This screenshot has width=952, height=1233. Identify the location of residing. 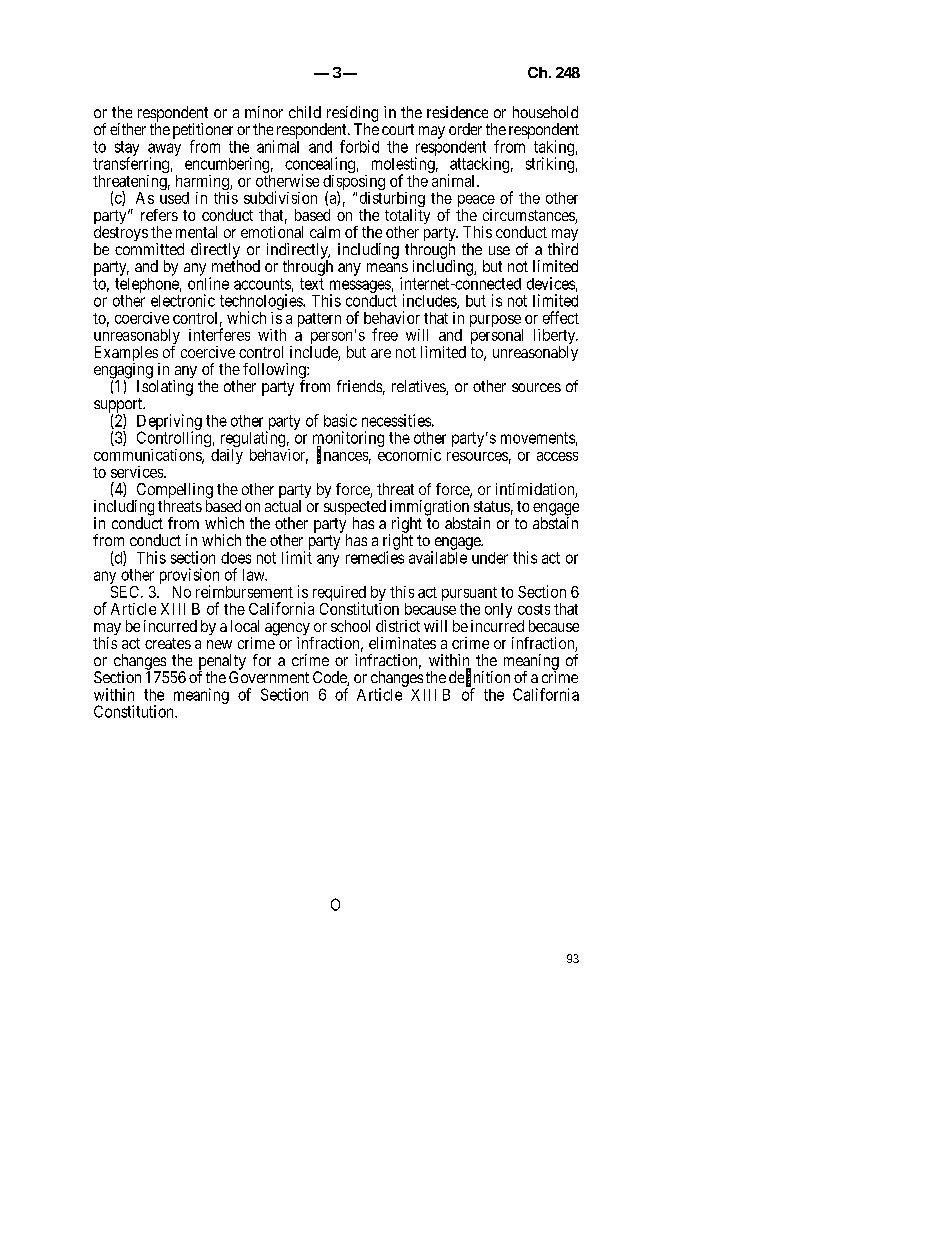
(351, 115).
